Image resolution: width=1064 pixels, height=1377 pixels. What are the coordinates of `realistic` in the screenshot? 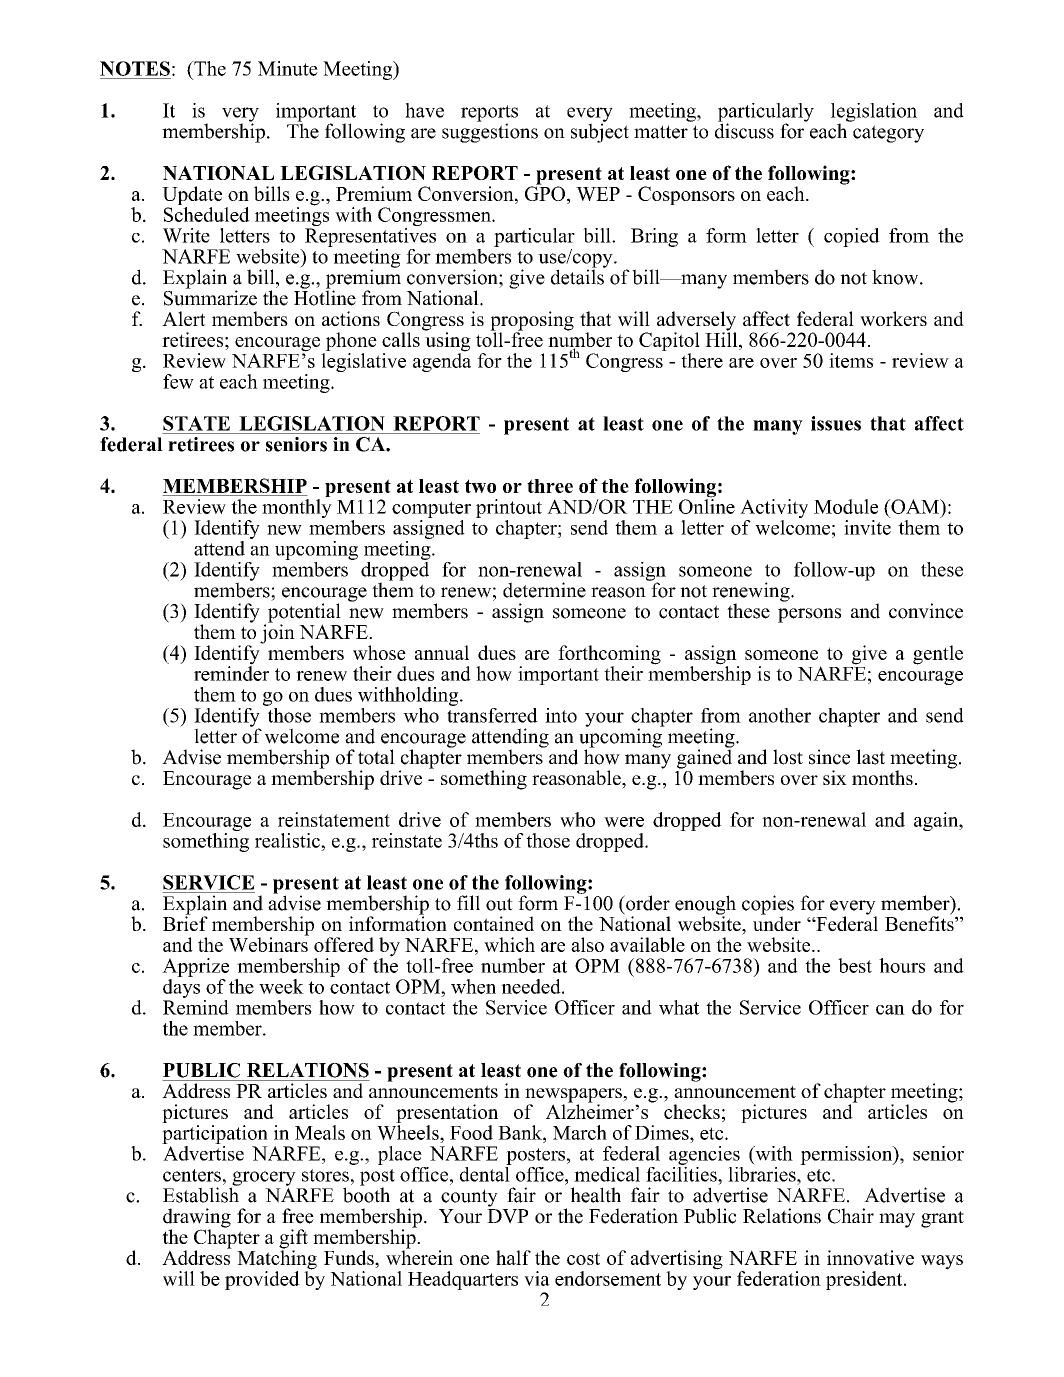 It's located at (288, 840).
